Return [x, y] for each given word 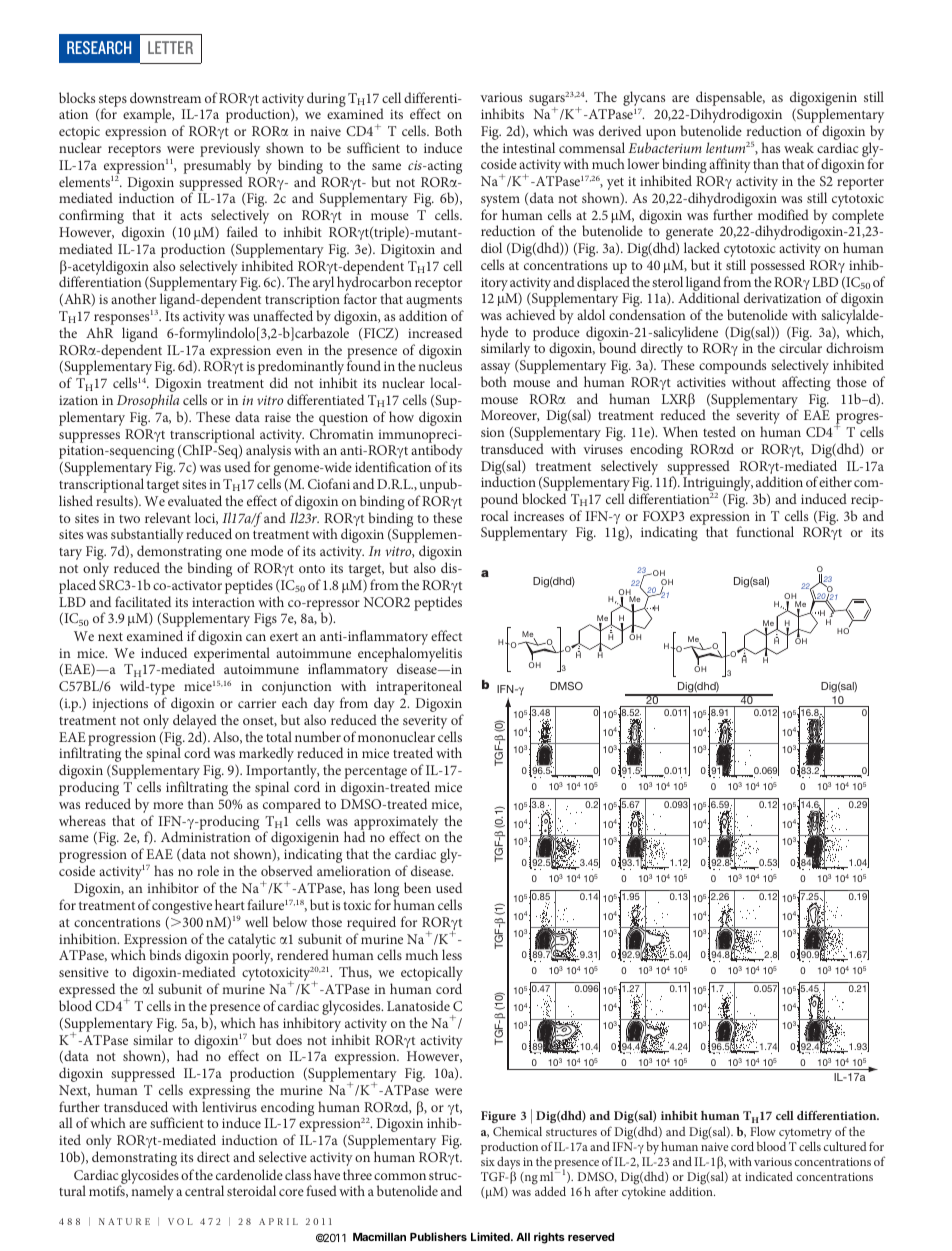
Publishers [438, 1236]
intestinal [529, 147]
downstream [165, 97]
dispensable [730, 100]
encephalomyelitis [410, 655]
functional [765, 531]
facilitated [143, 601]
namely [152, 1192]
